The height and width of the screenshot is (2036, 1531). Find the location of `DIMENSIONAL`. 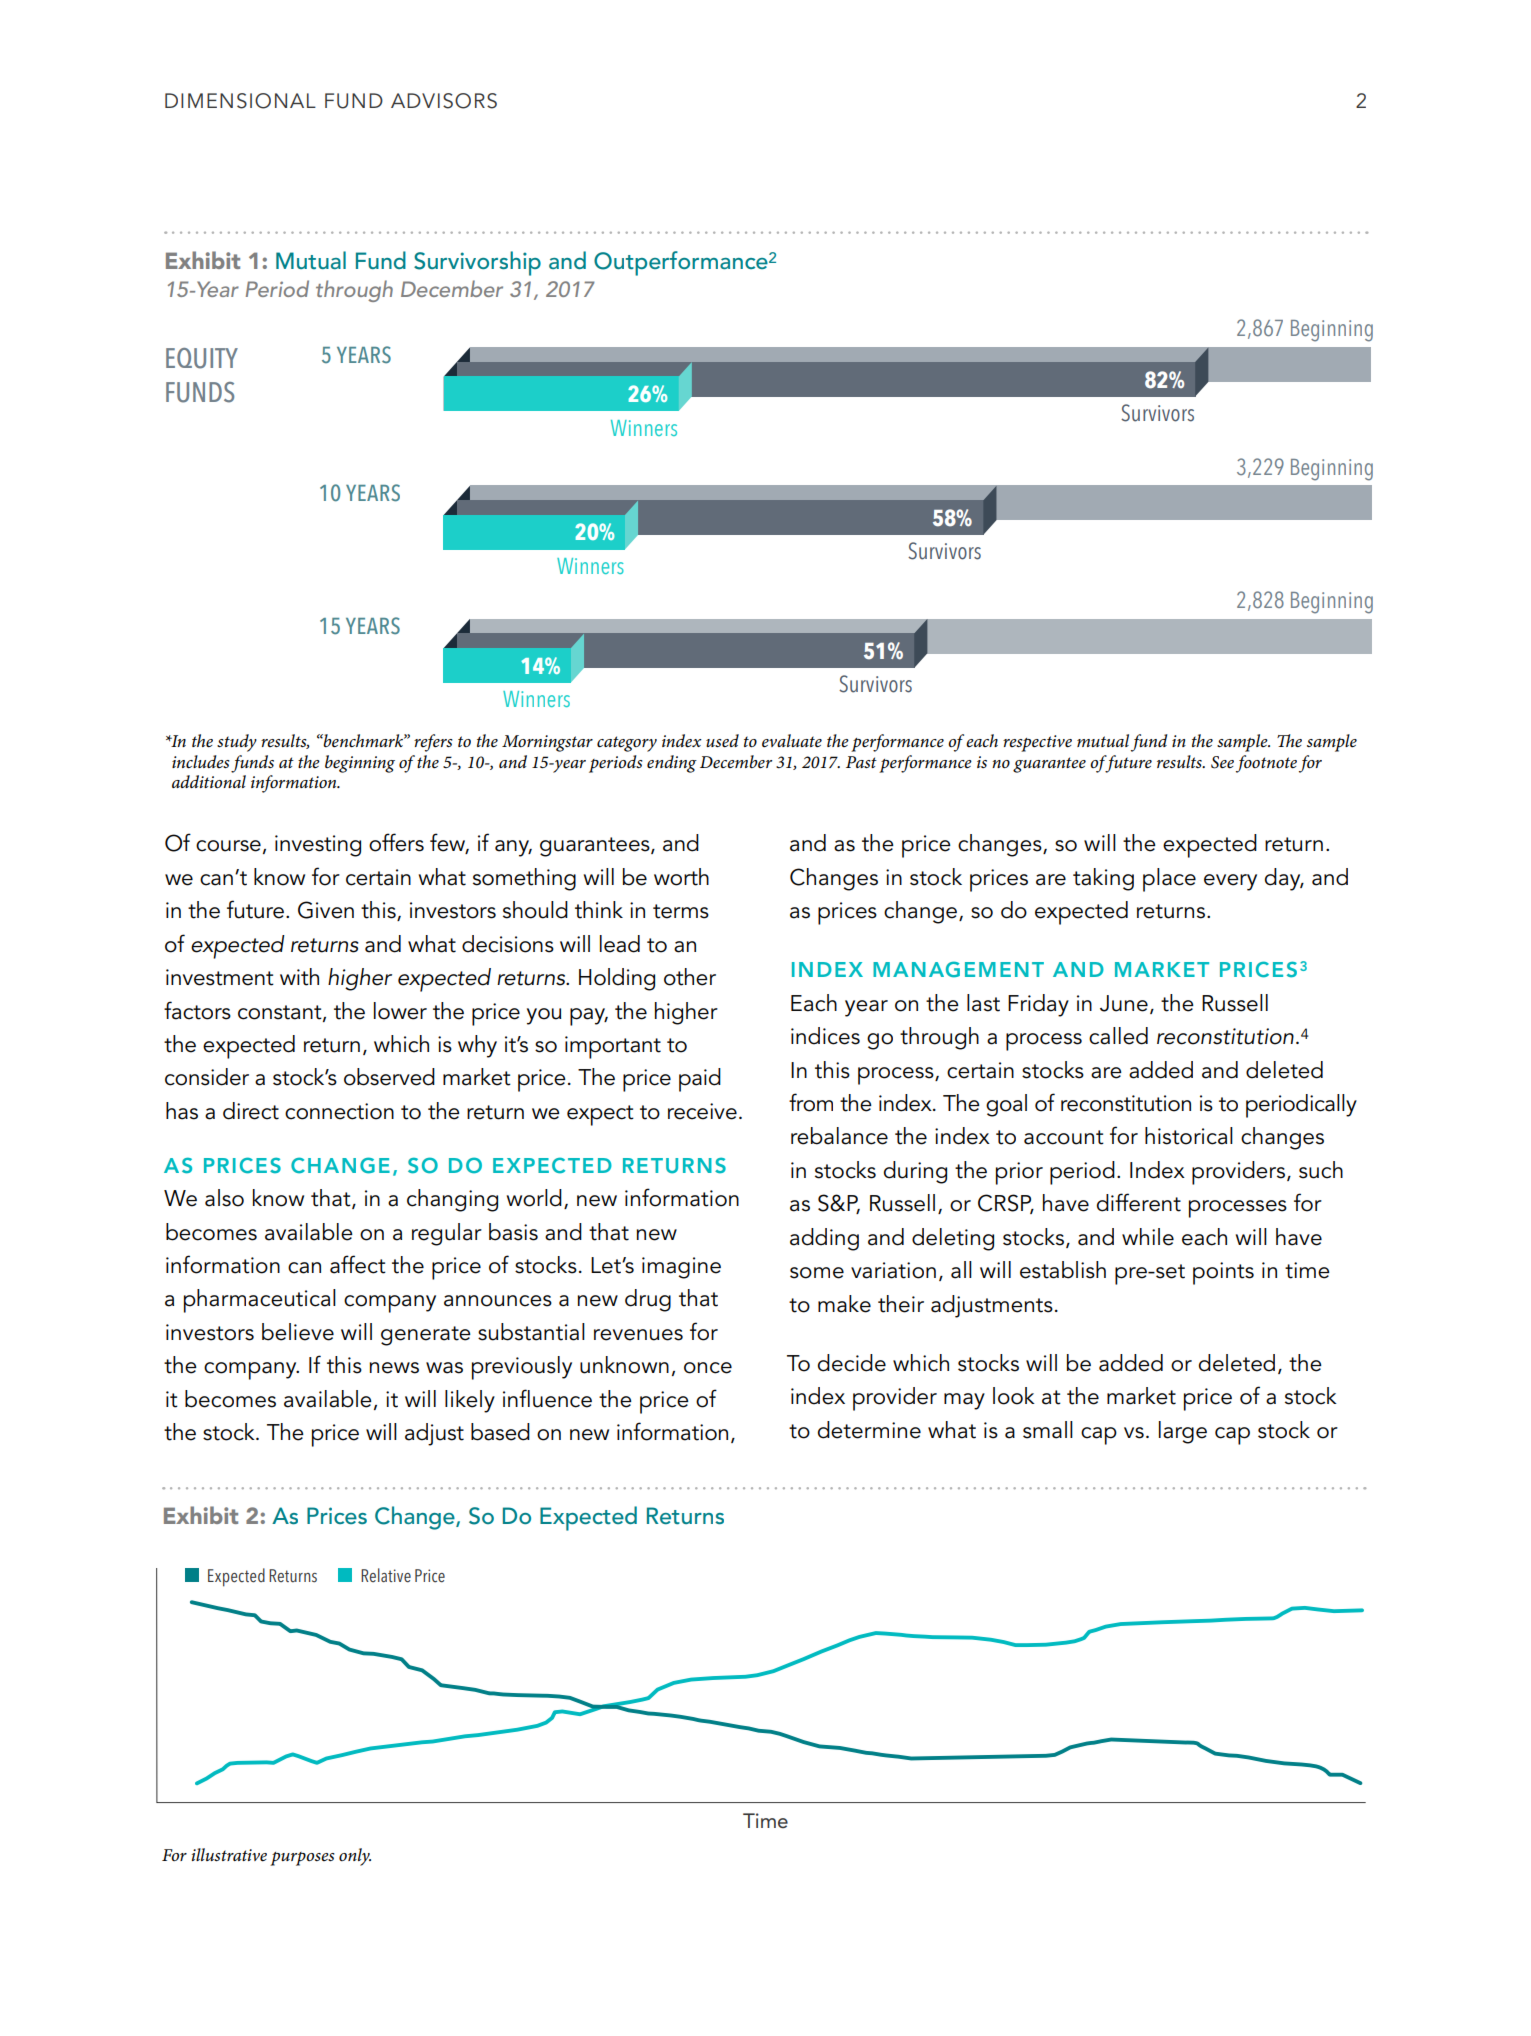

DIMENSIONAL is located at coordinates (240, 101).
